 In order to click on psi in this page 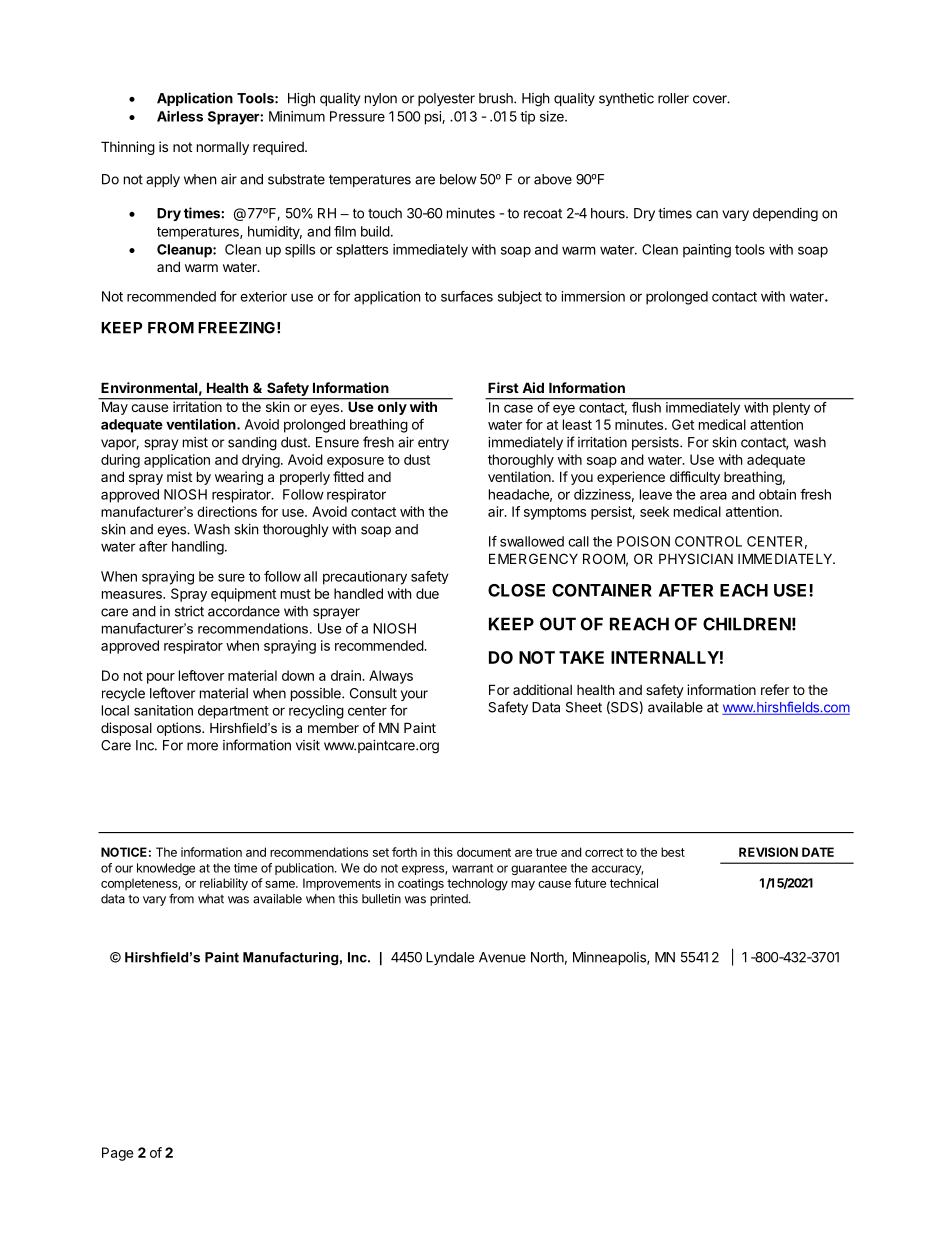, I will do `click(434, 118)`.
